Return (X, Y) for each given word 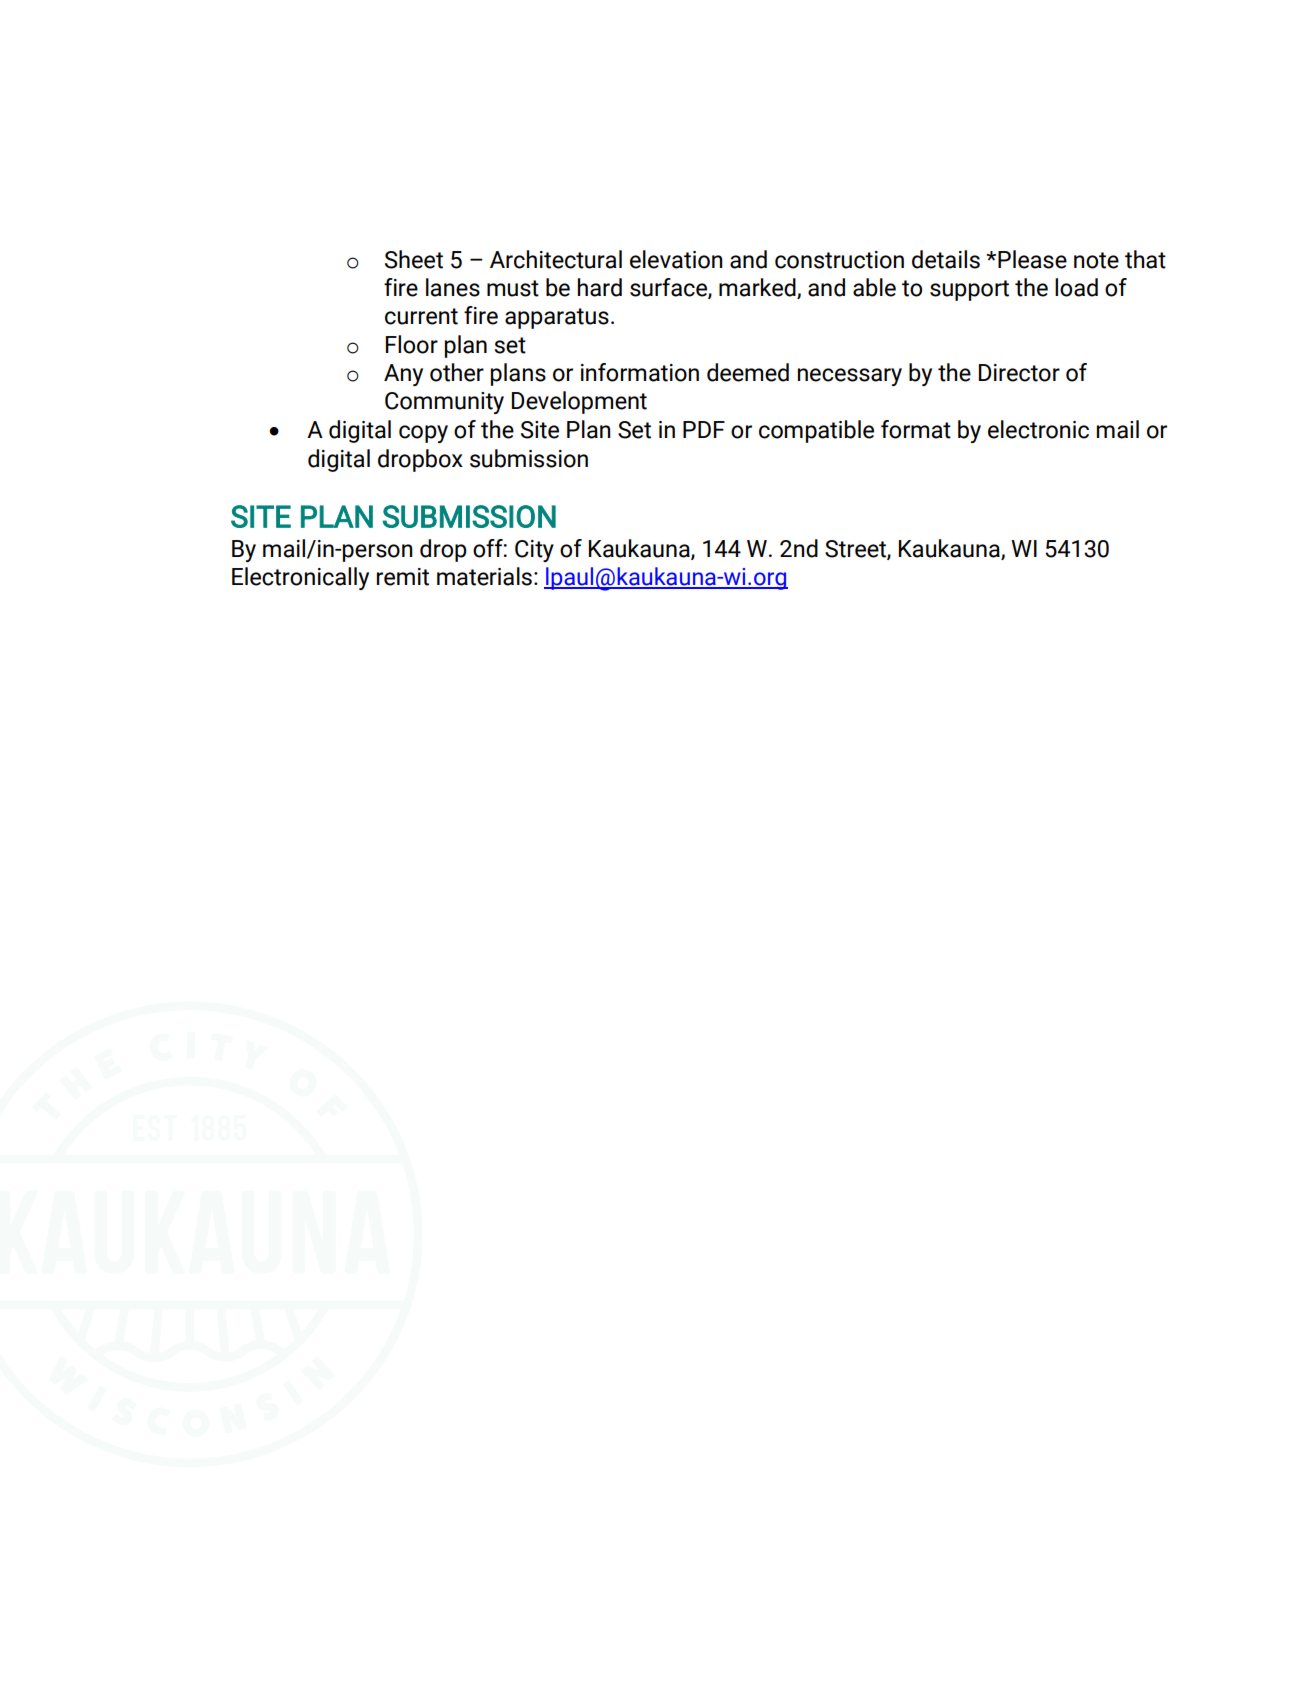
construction (839, 260)
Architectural (556, 259)
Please (1032, 259)
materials (484, 576)
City (534, 551)
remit (403, 577)
